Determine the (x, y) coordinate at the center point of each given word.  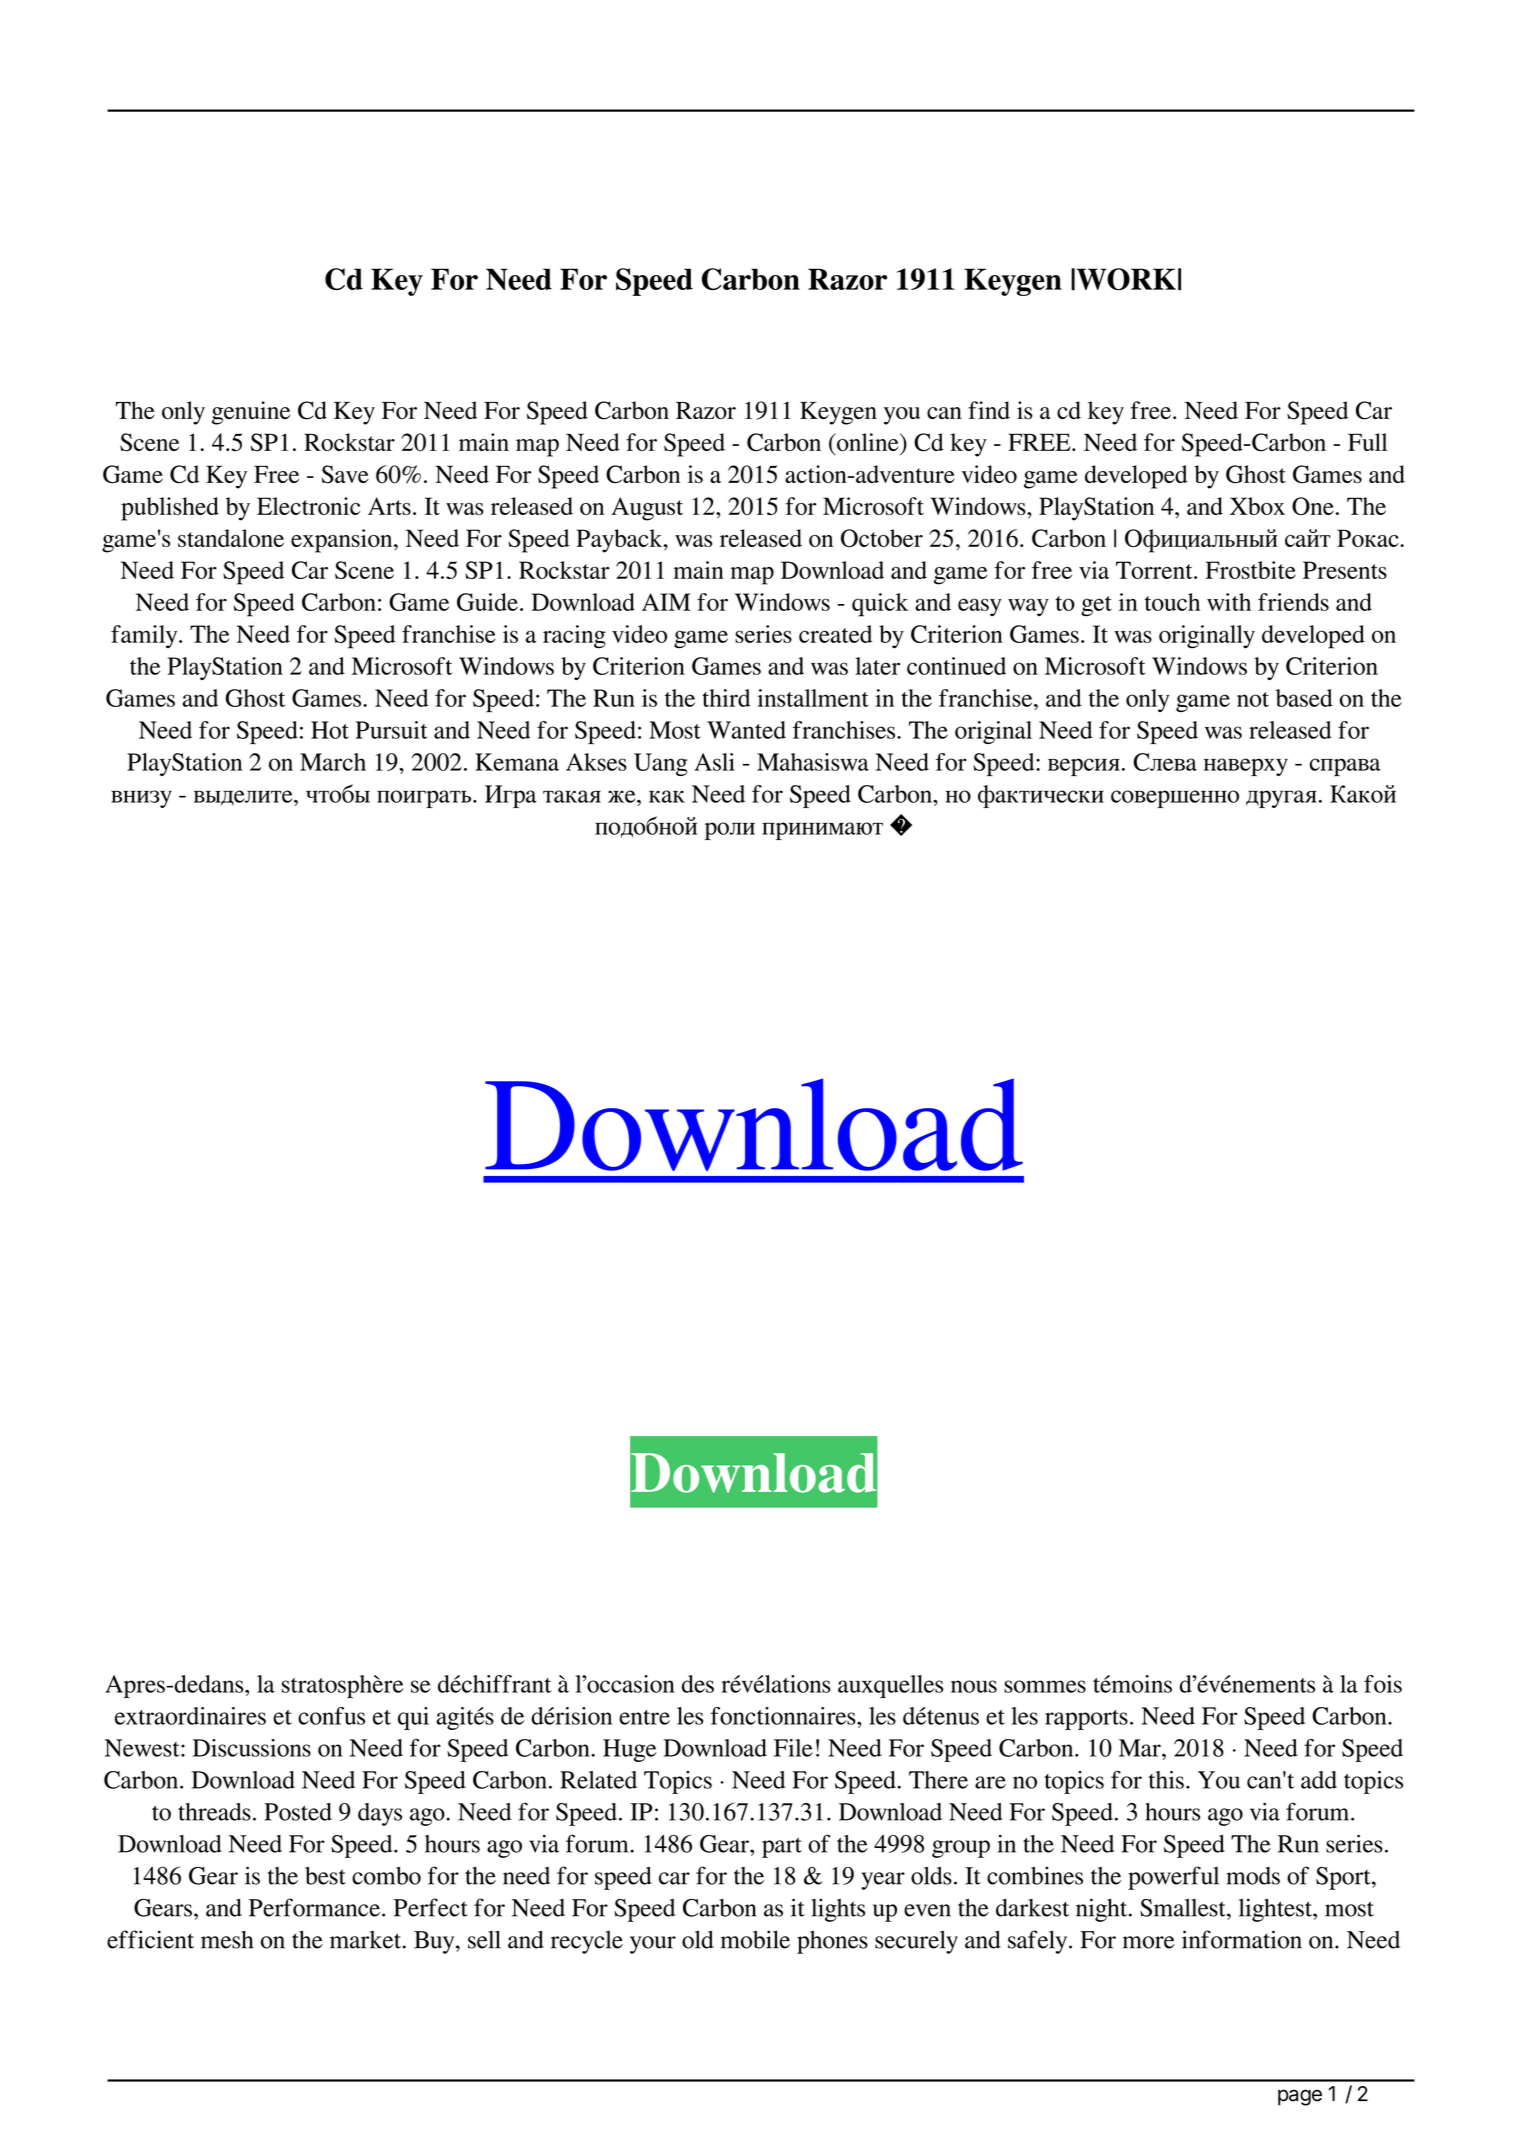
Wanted (746, 730)
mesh (227, 1939)
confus (331, 1716)
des (698, 1684)
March (333, 762)
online (868, 442)
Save (345, 474)
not (1253, 699)
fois (1383, 1684)
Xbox (1257, 506)
